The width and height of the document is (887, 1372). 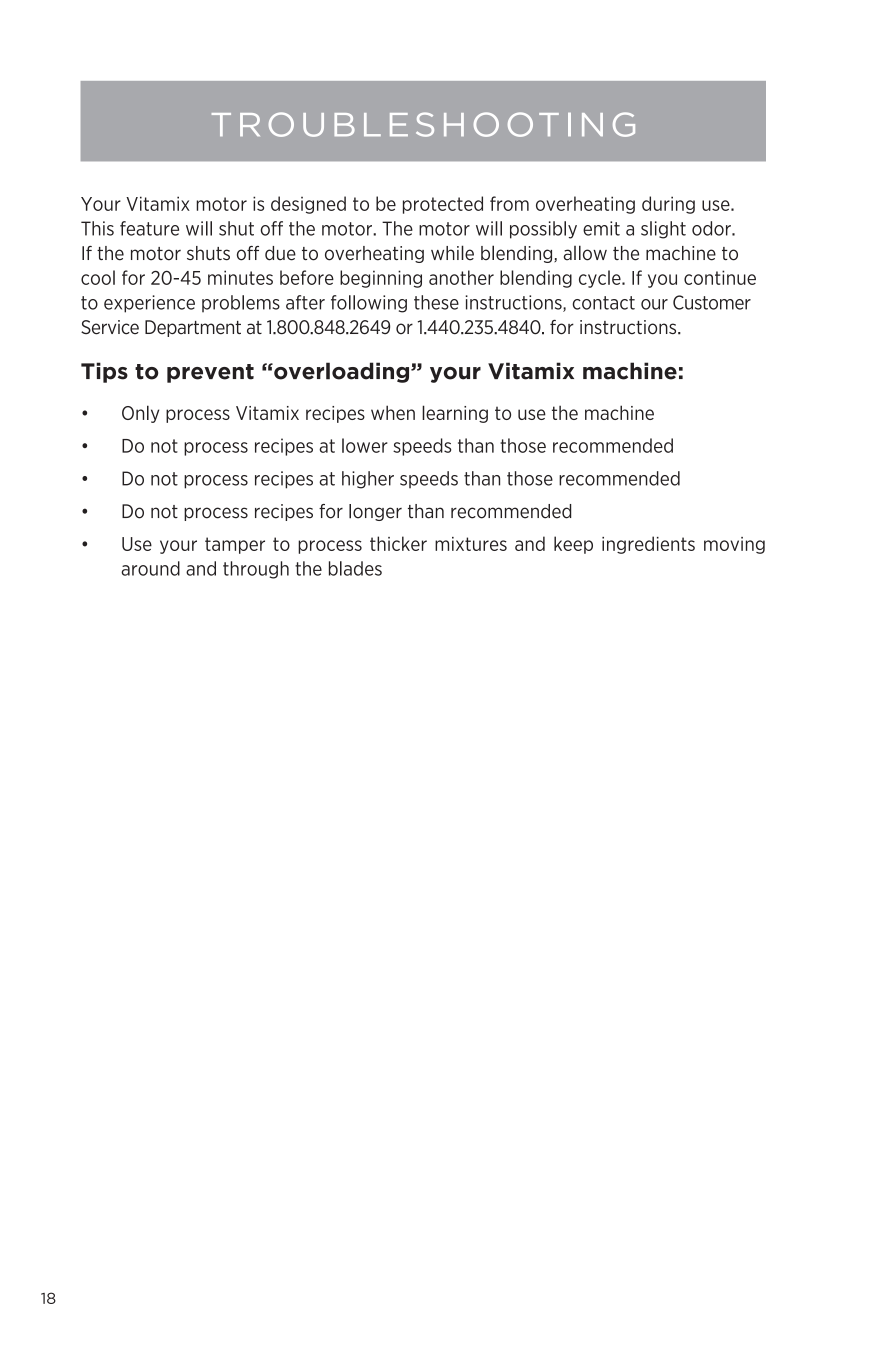 What do you see at coordinates (455, 414) in the document?
I see `learning` at bounding box center [455, 414].
